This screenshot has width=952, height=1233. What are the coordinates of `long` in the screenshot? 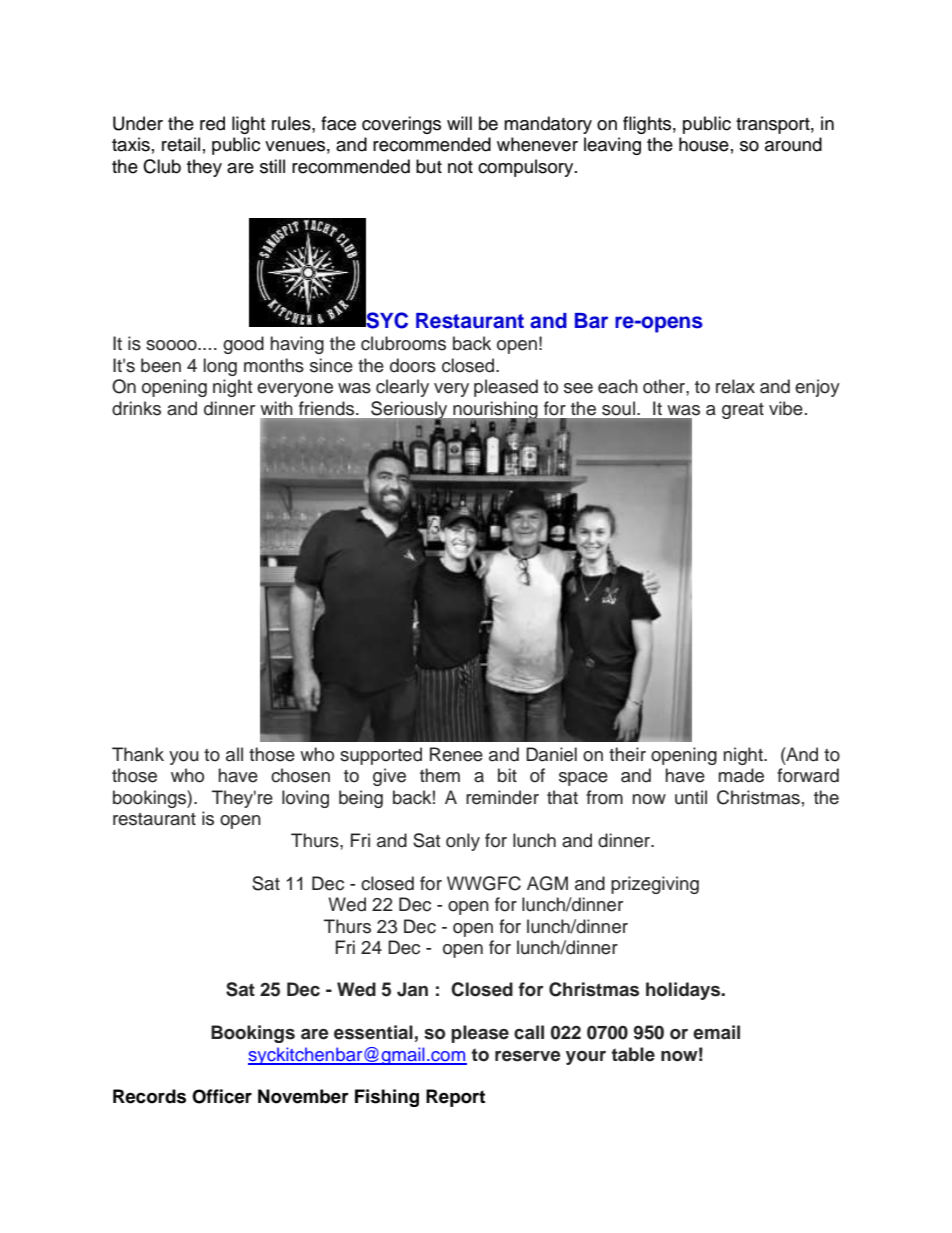 It's located at (220, 367).
